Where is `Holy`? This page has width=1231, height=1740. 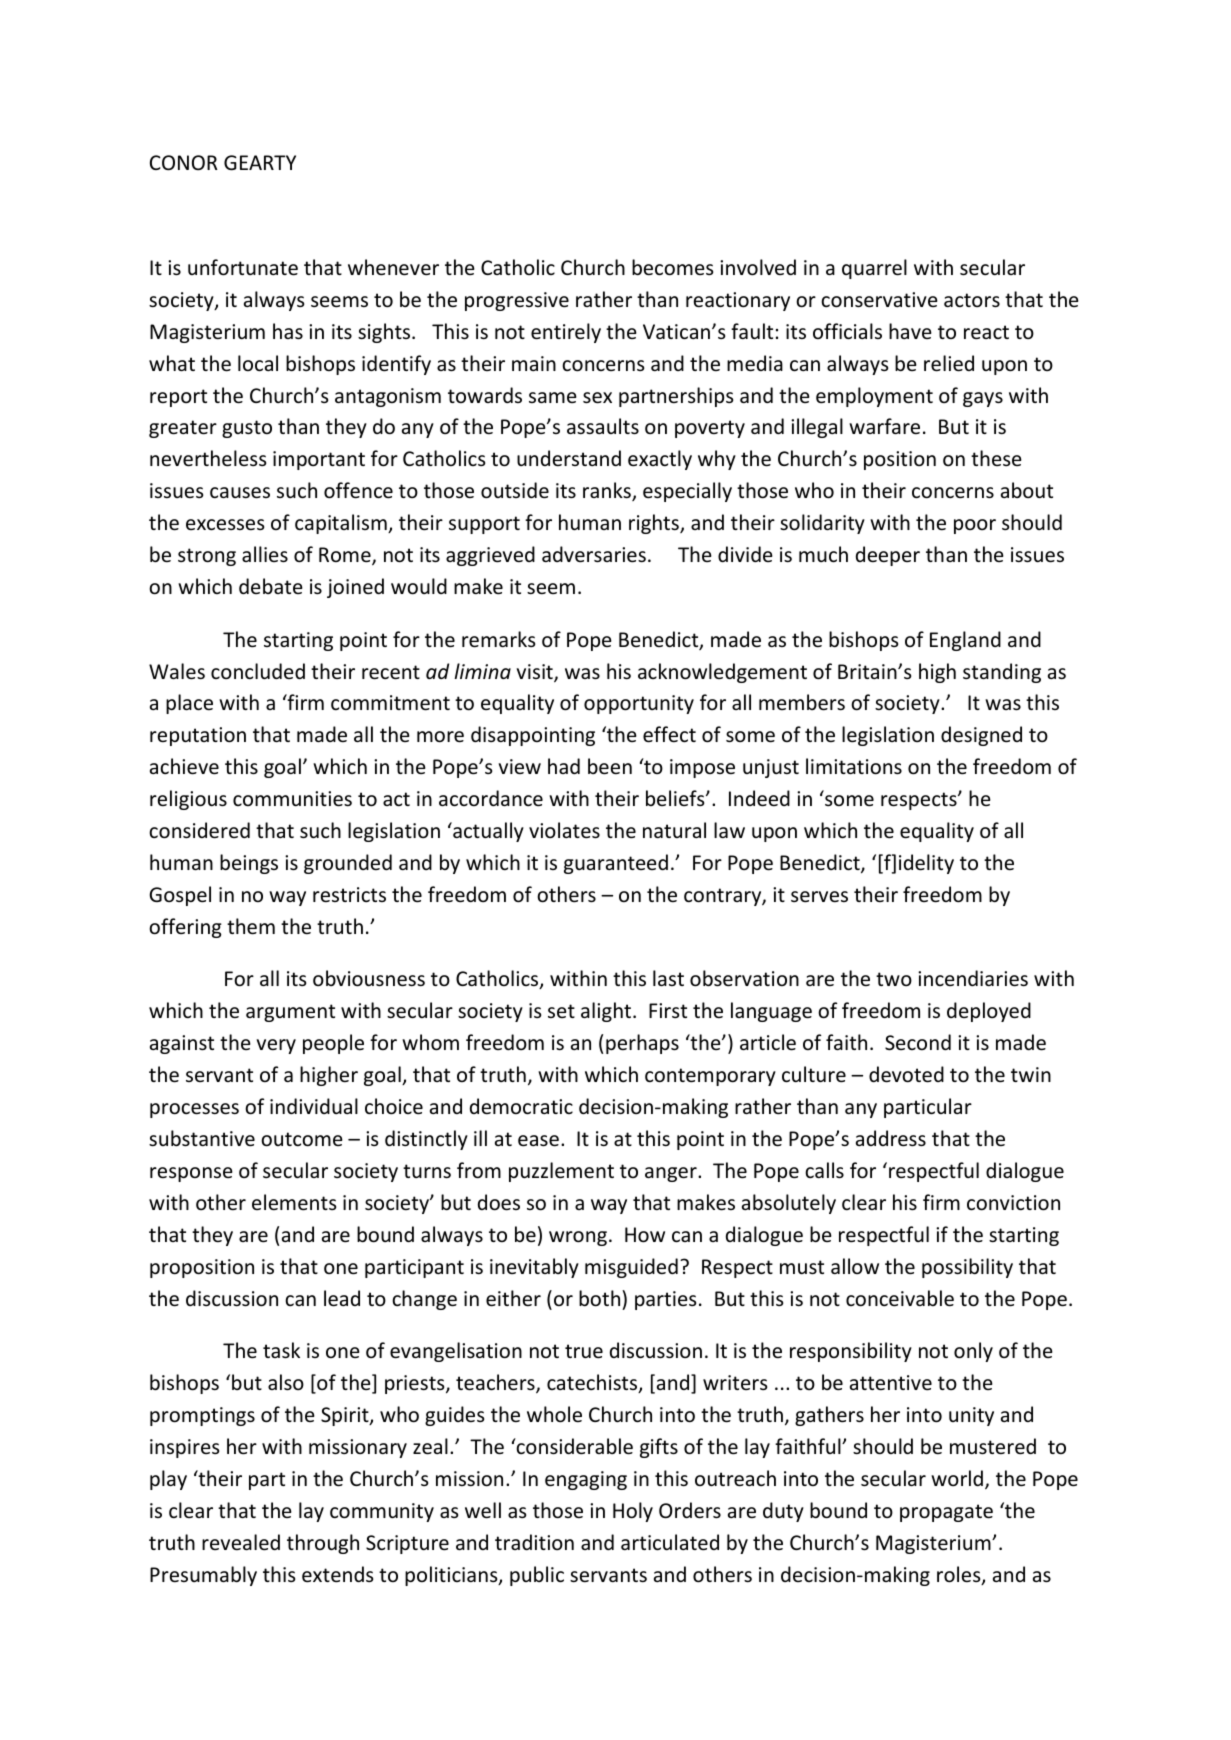
Holy is located at coordinates (633, 1512).
